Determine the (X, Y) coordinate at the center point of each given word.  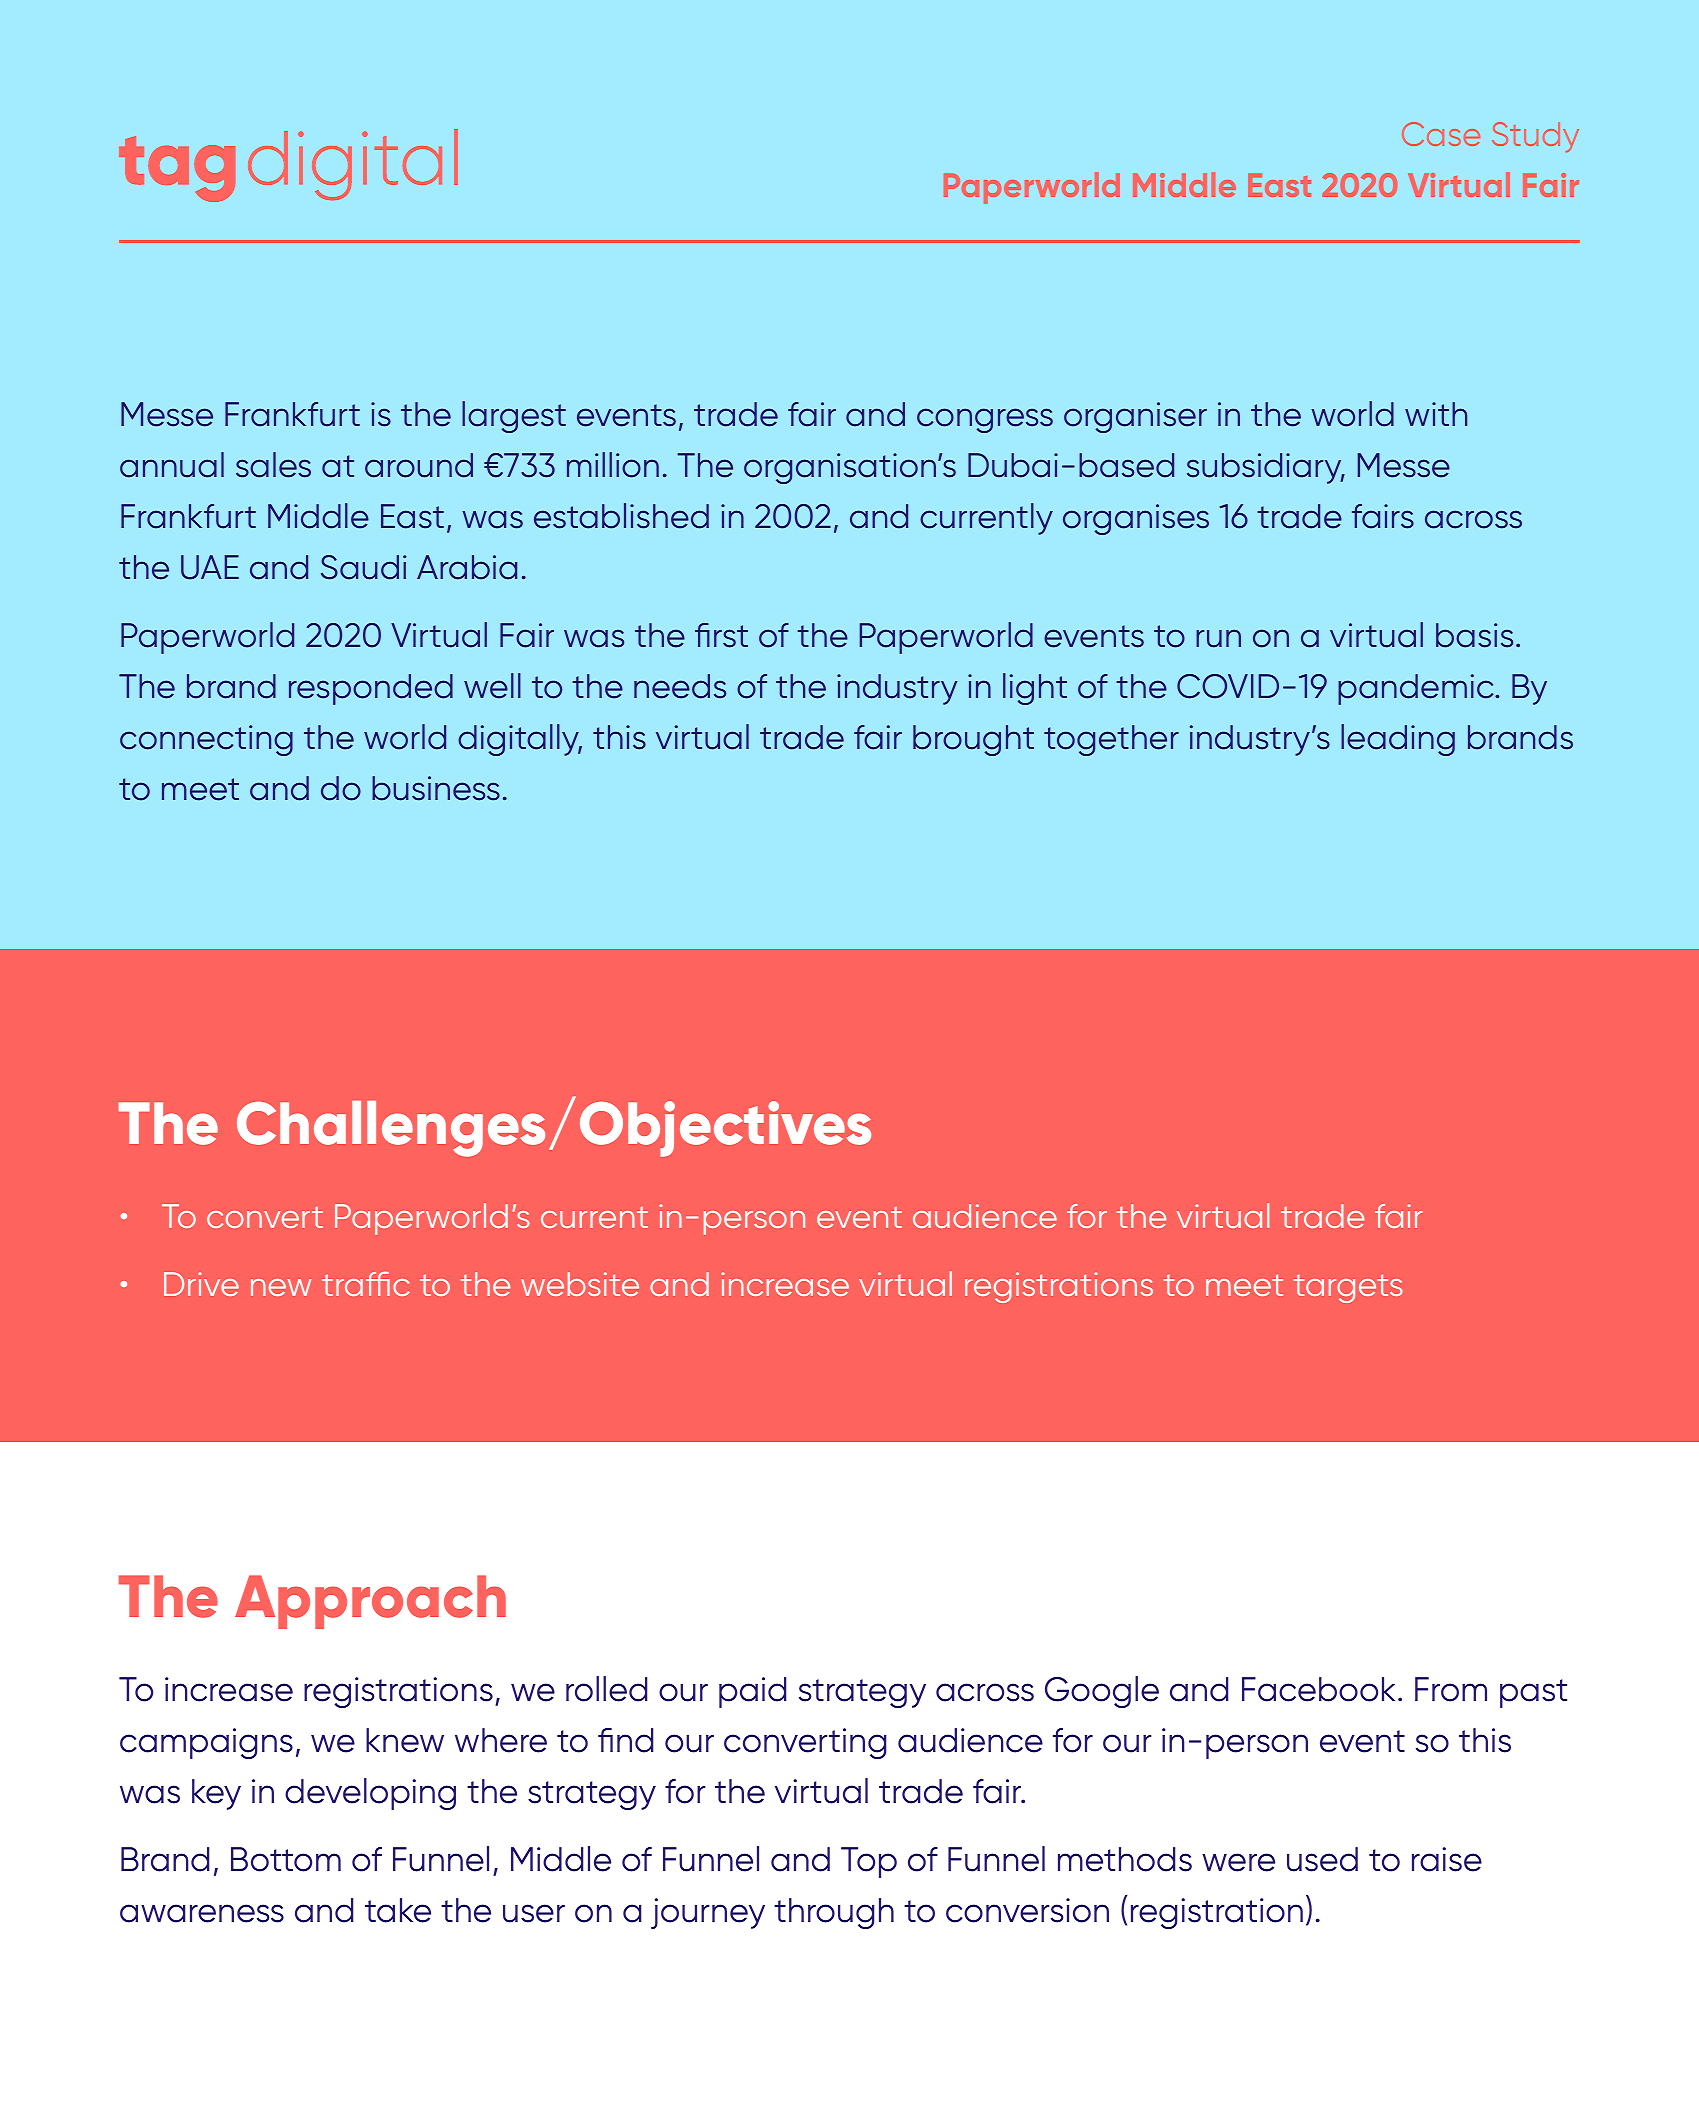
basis (1474, 635)
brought (973, 740)
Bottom (286, 1859)
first (721, 635)
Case (1441, 134)
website (580, 1284)
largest (514, 417)
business (436, 788)
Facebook (1318, 1689)
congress (985, 420)
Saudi (363, 567)
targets (1348, 1288)
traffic (366, 1283)
